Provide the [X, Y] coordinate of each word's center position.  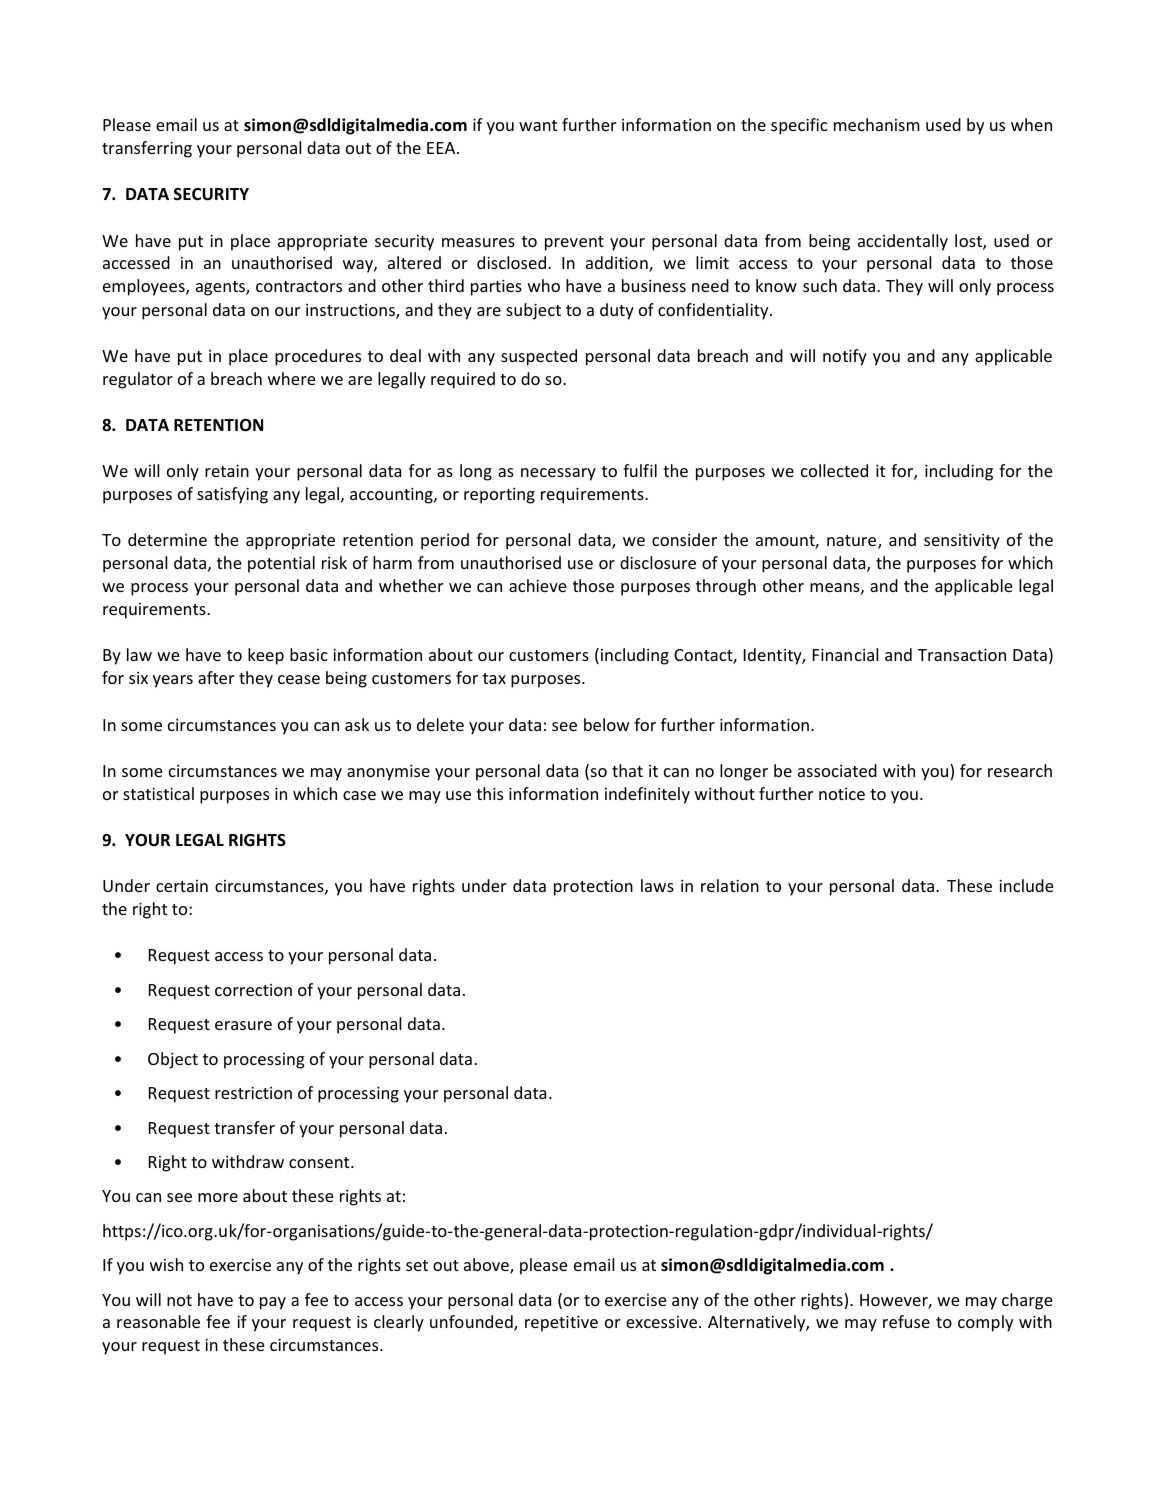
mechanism [877, 124]
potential [281, 564]
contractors [299, 286]
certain [182, 886]
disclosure [658, 562]
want [538, 125]
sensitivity [962, 541]
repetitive [561, 1323]
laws [657, 885]
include [1026, 885]
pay [273, 1303]
